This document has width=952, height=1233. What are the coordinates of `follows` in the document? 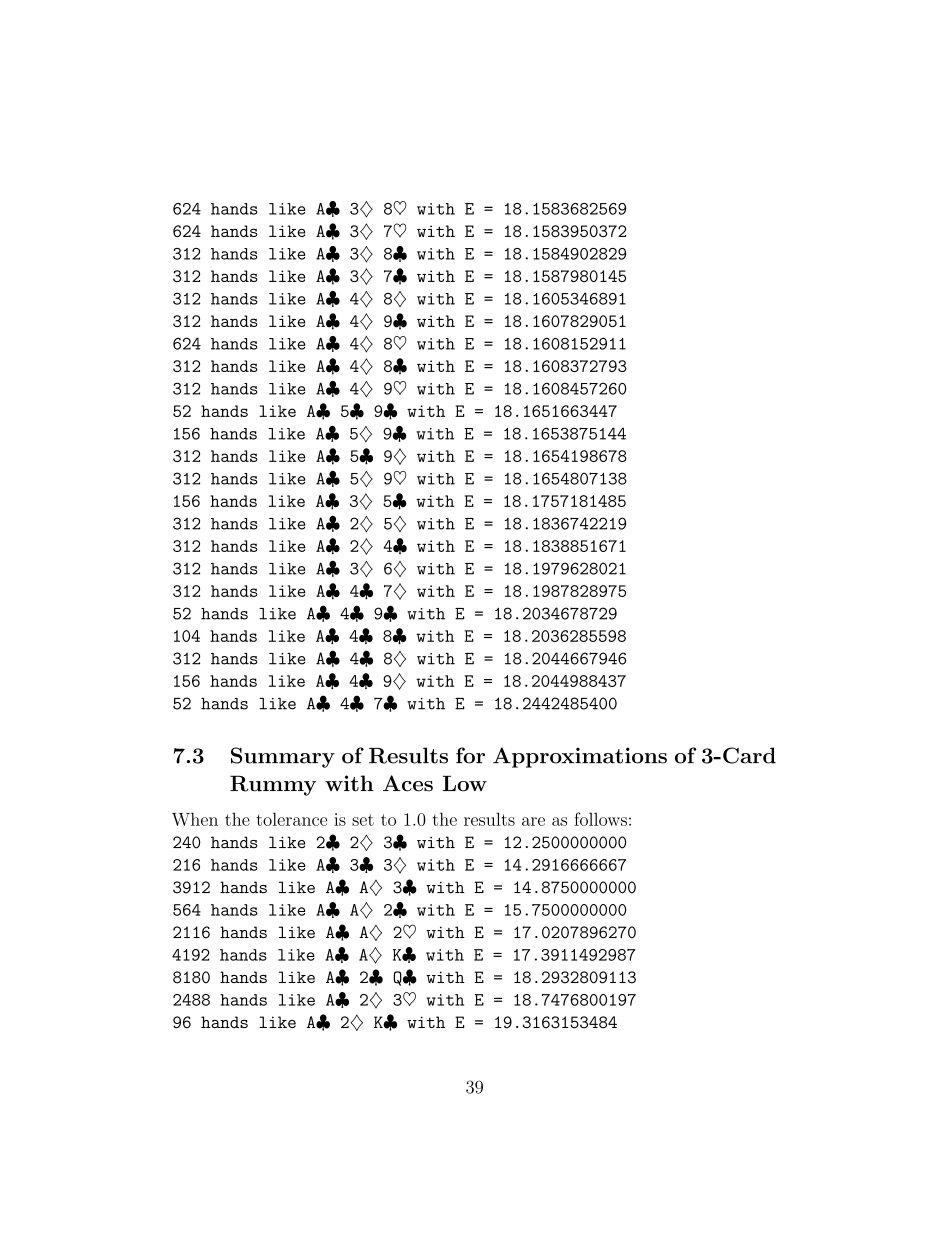 It's located at (600, 819).
